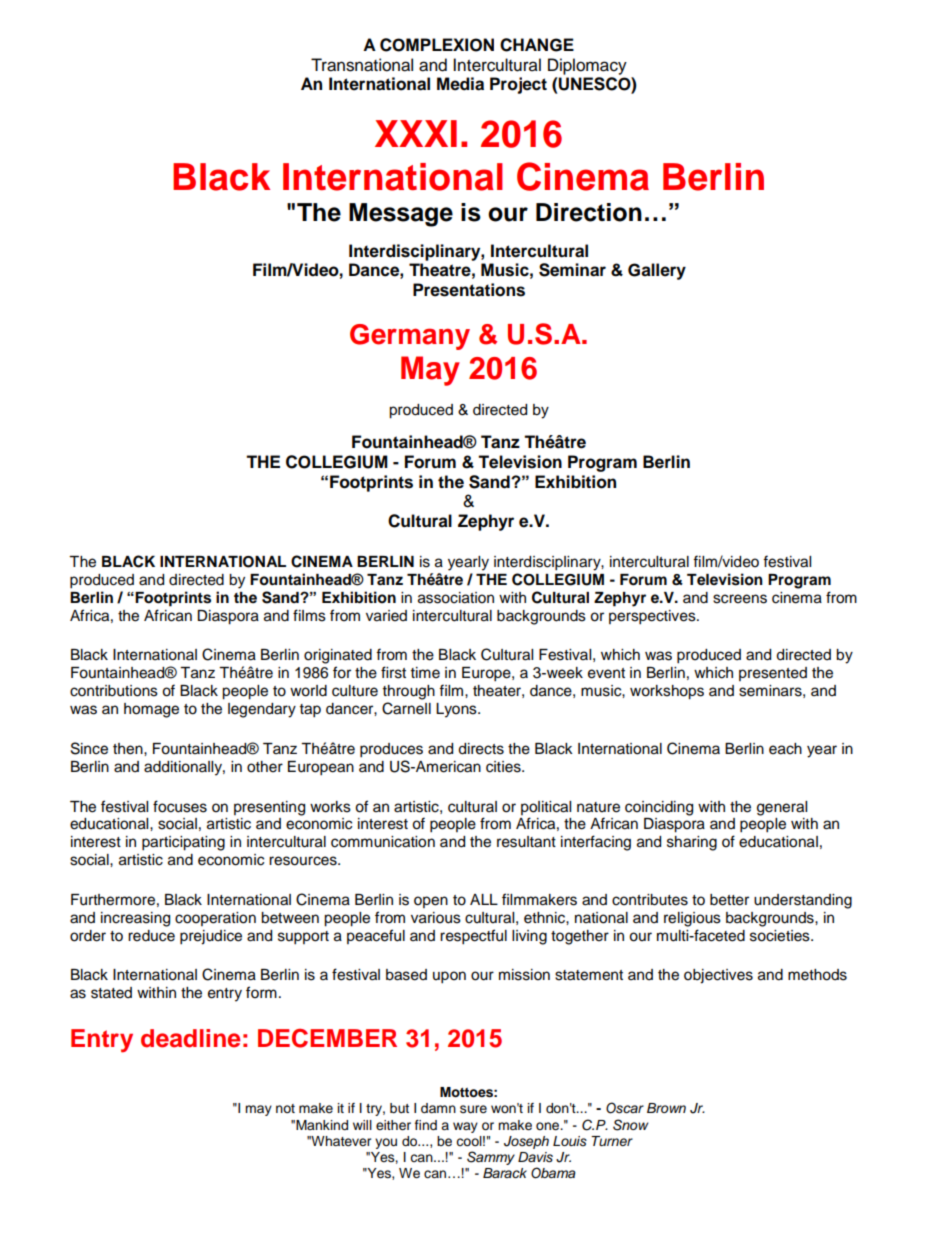 The image size is (952, 1233). What do you see at coordinates (416, 133) in the screenshot?
I see `XXXI` at bounding box center [416, 133].
